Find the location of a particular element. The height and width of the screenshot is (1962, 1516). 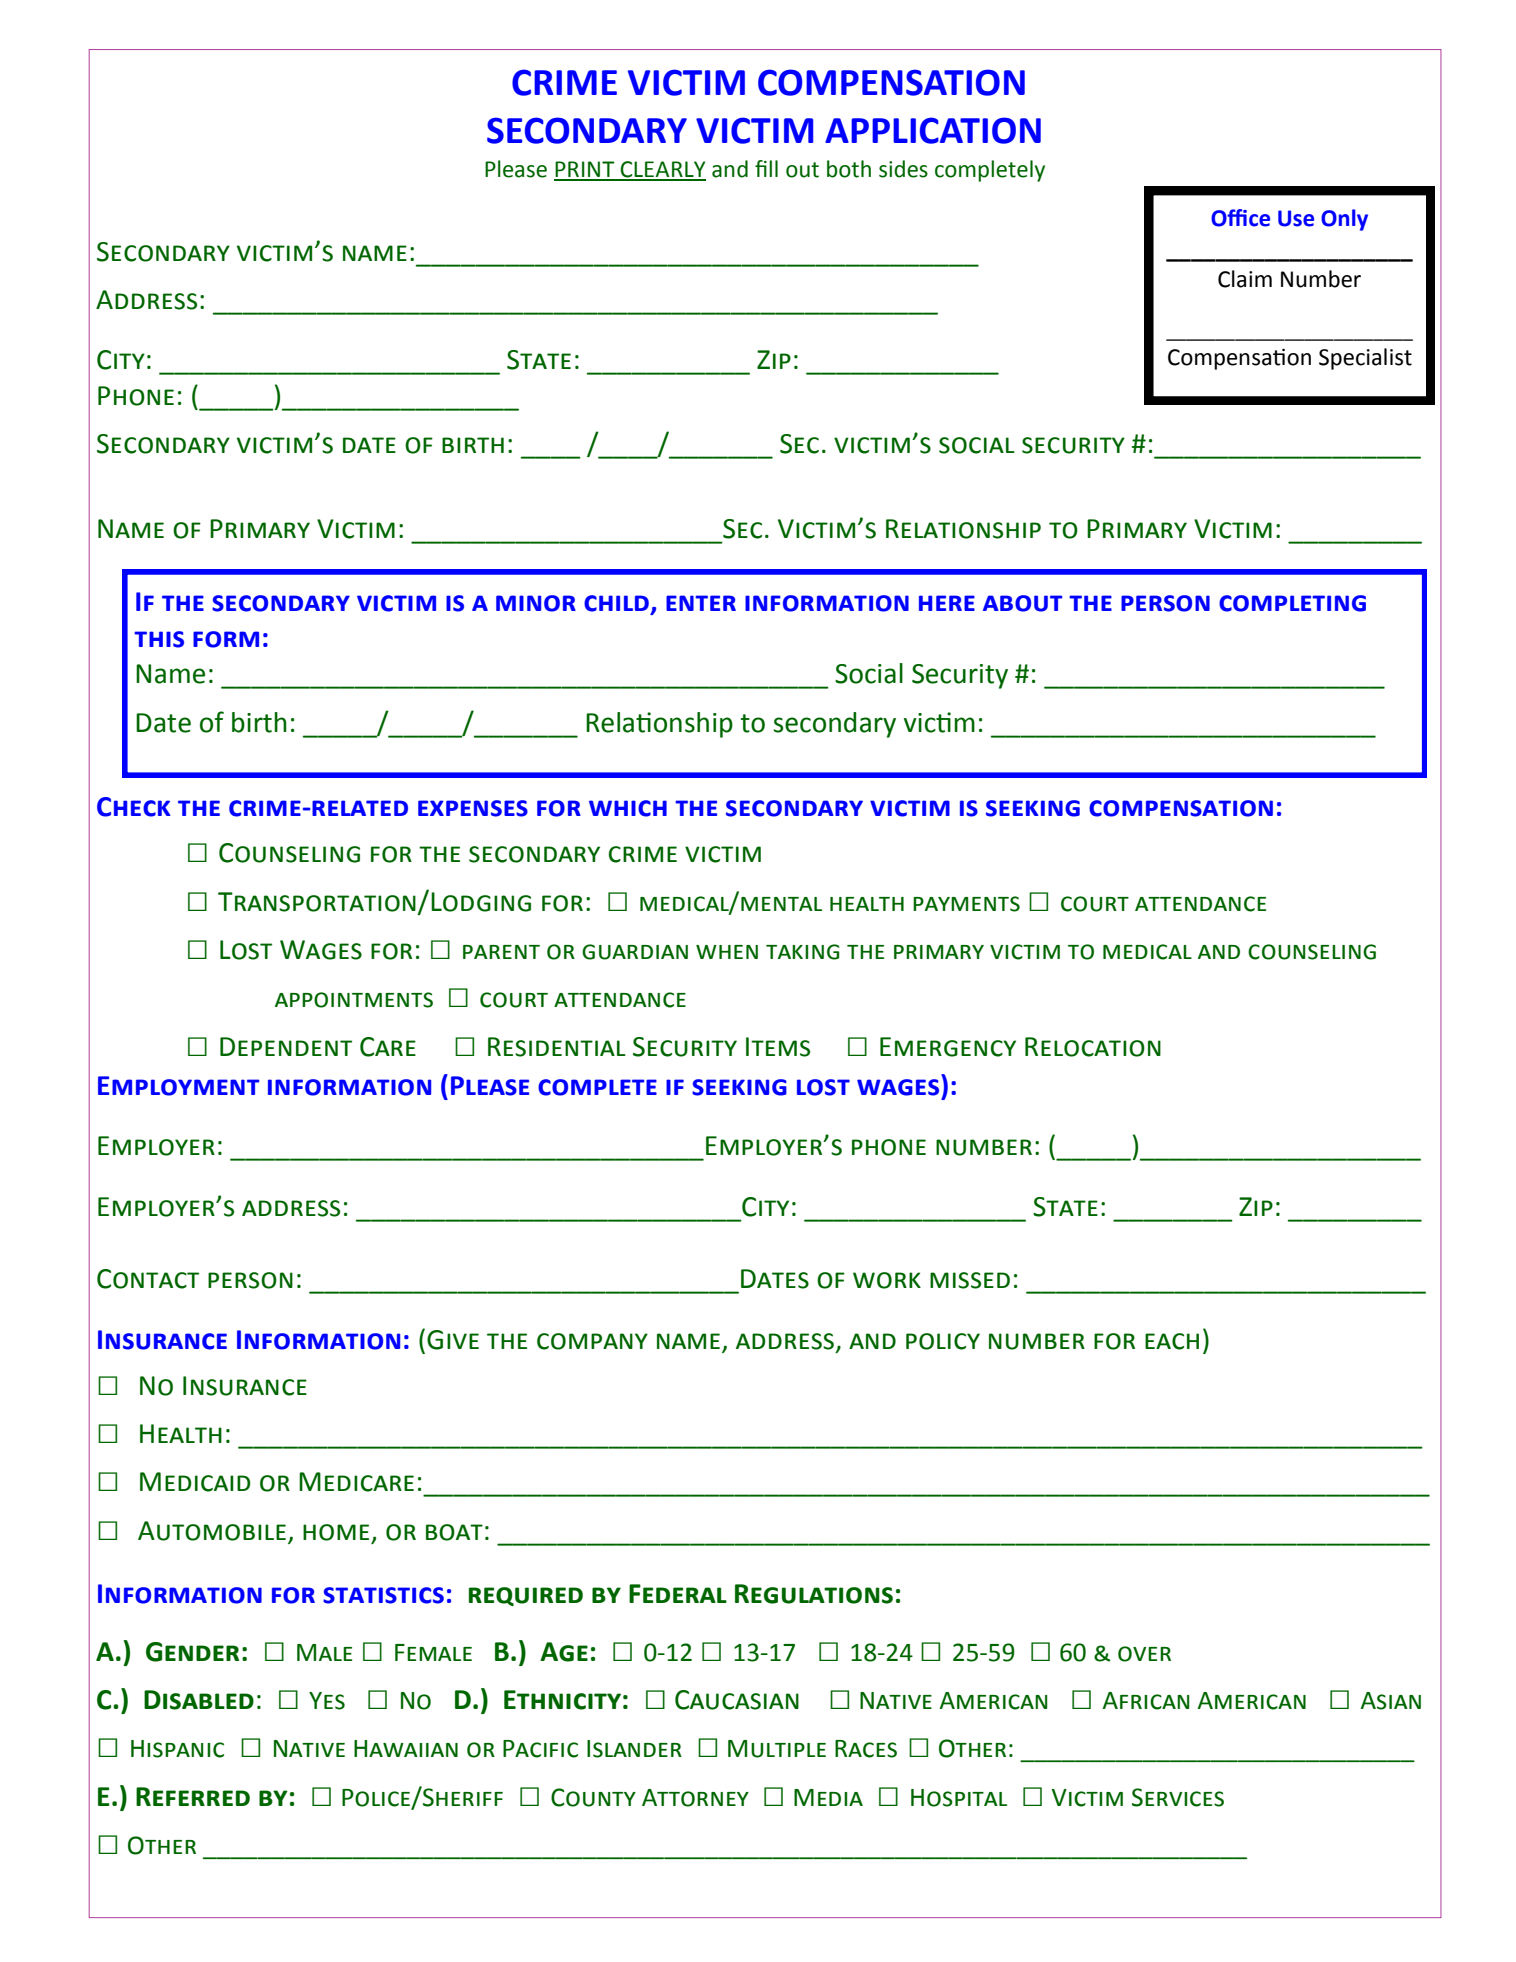

Items is located at coordinates (778, 1047).
